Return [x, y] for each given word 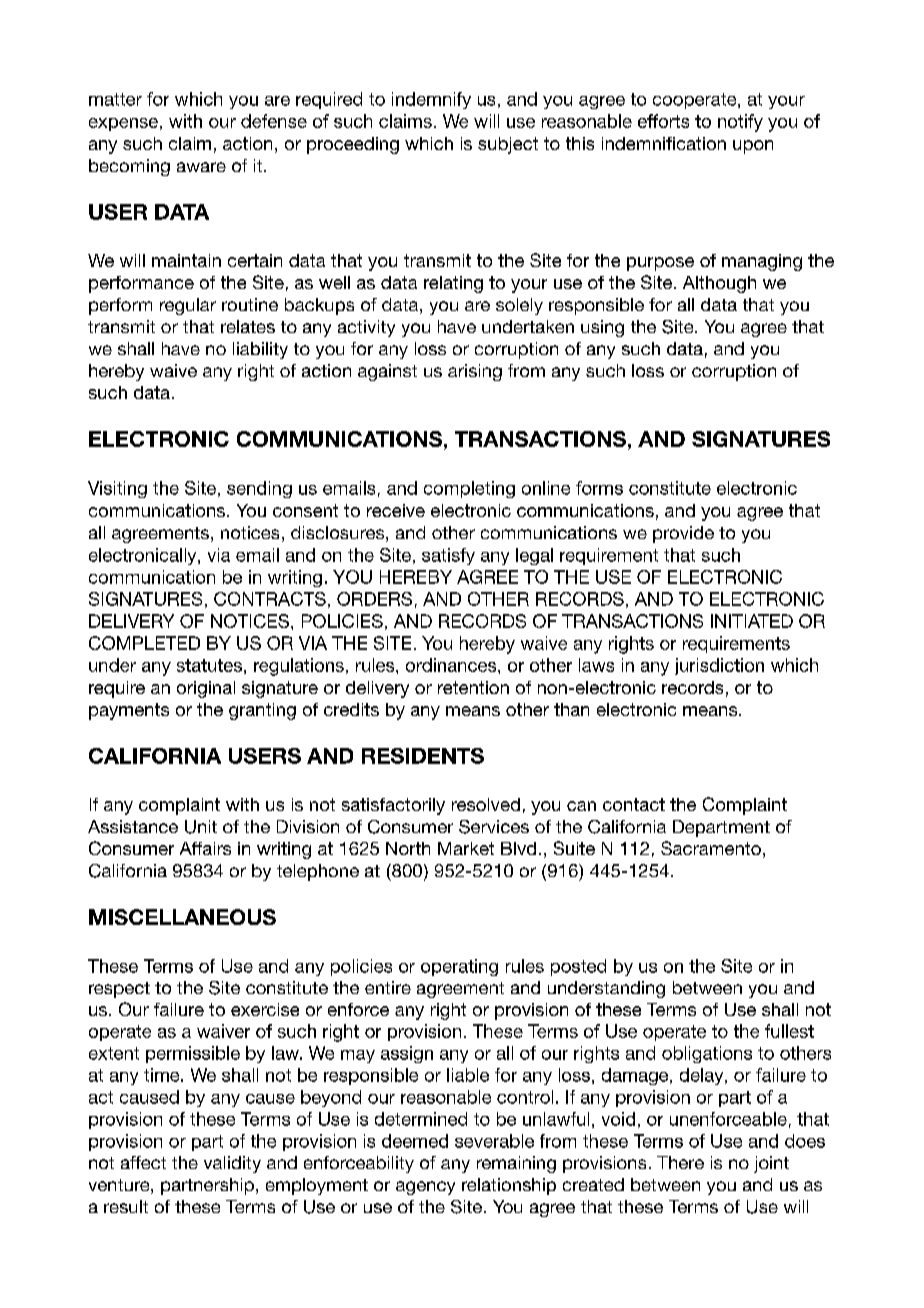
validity [232, 1164]
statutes [209, 665]
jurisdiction [719, 666]
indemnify [431, 100]
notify [740, 123]
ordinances [452, 665]
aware [201, 167]
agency [425, 1188]
